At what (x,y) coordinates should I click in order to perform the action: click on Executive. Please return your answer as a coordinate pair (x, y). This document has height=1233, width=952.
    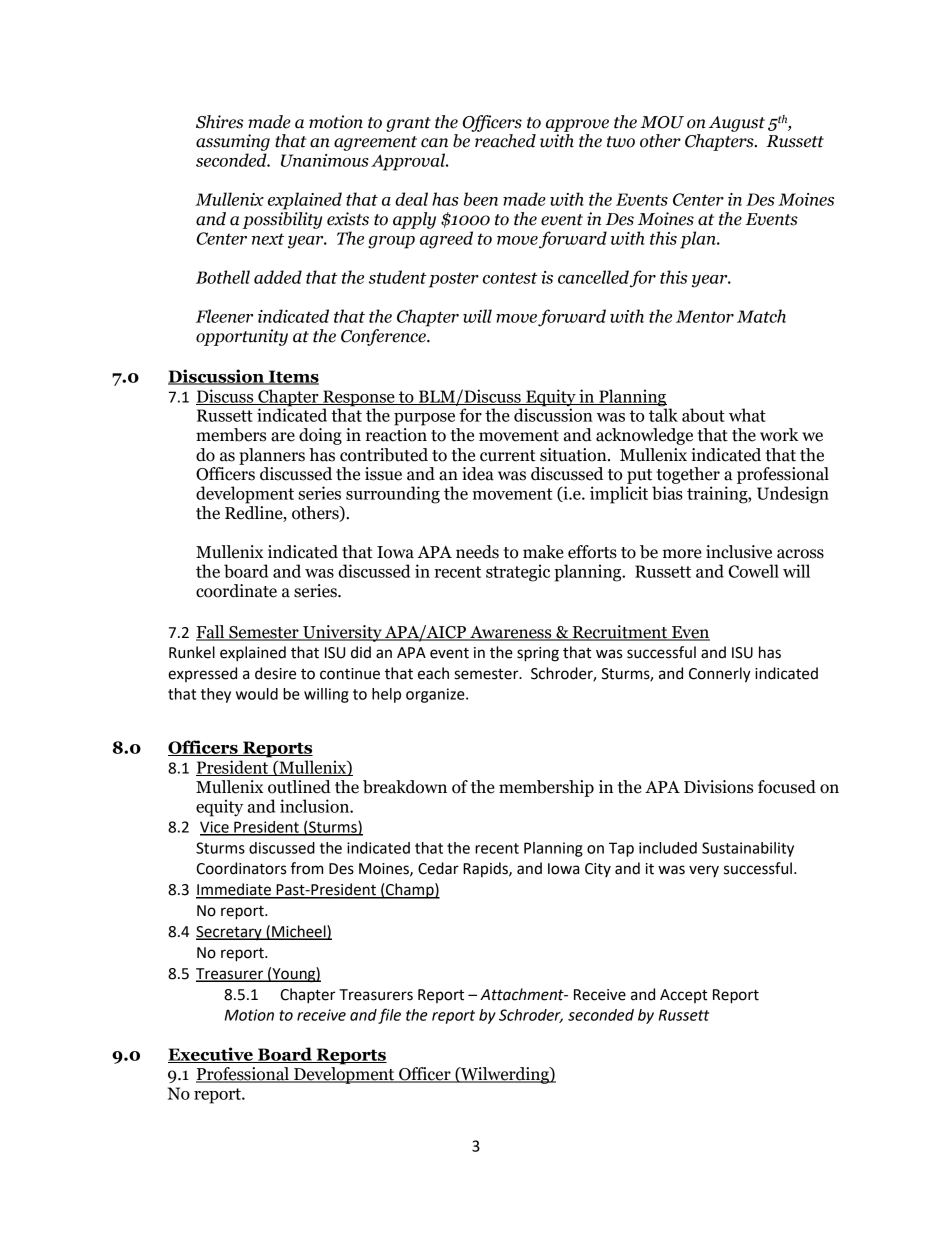
    Looking at the image, I should click on (211, 1055).
